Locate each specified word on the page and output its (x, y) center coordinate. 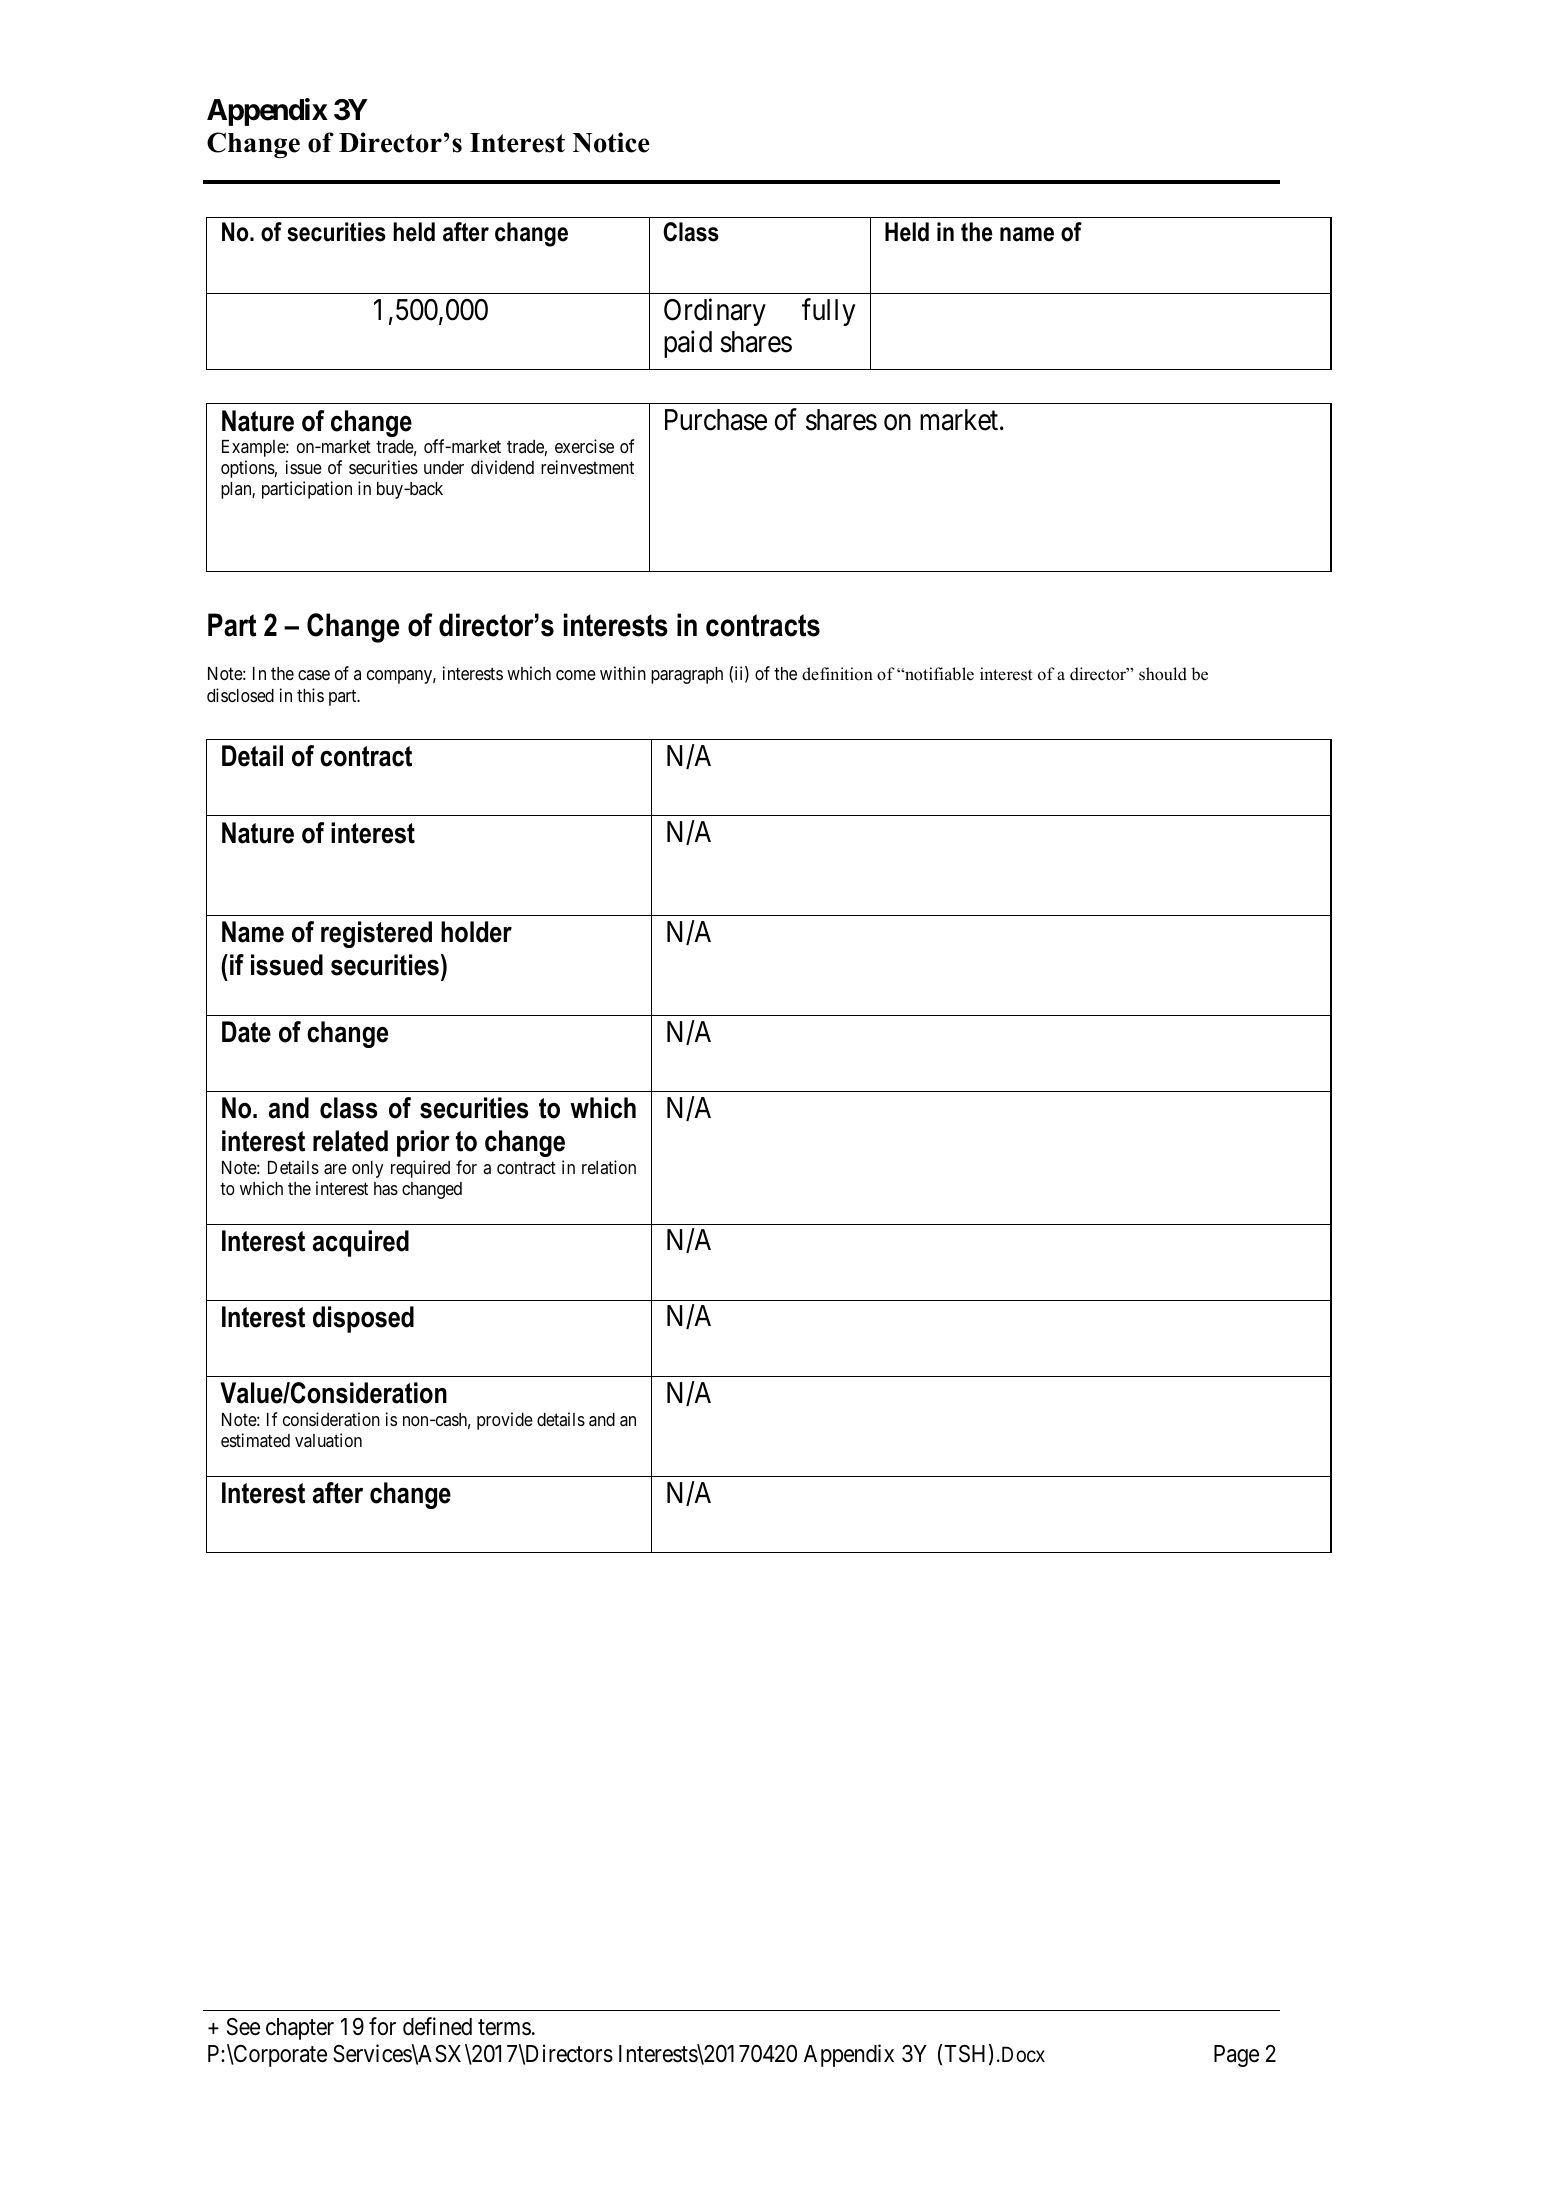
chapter (300, 2029)
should (1163, 674)
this (310, 695)
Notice (611, 142)
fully (829, 312)
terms (504, 2027)
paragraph (687, 675)
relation (609, 1167)
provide (505, 1421)
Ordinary (715, 312)
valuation (328, 1440)
